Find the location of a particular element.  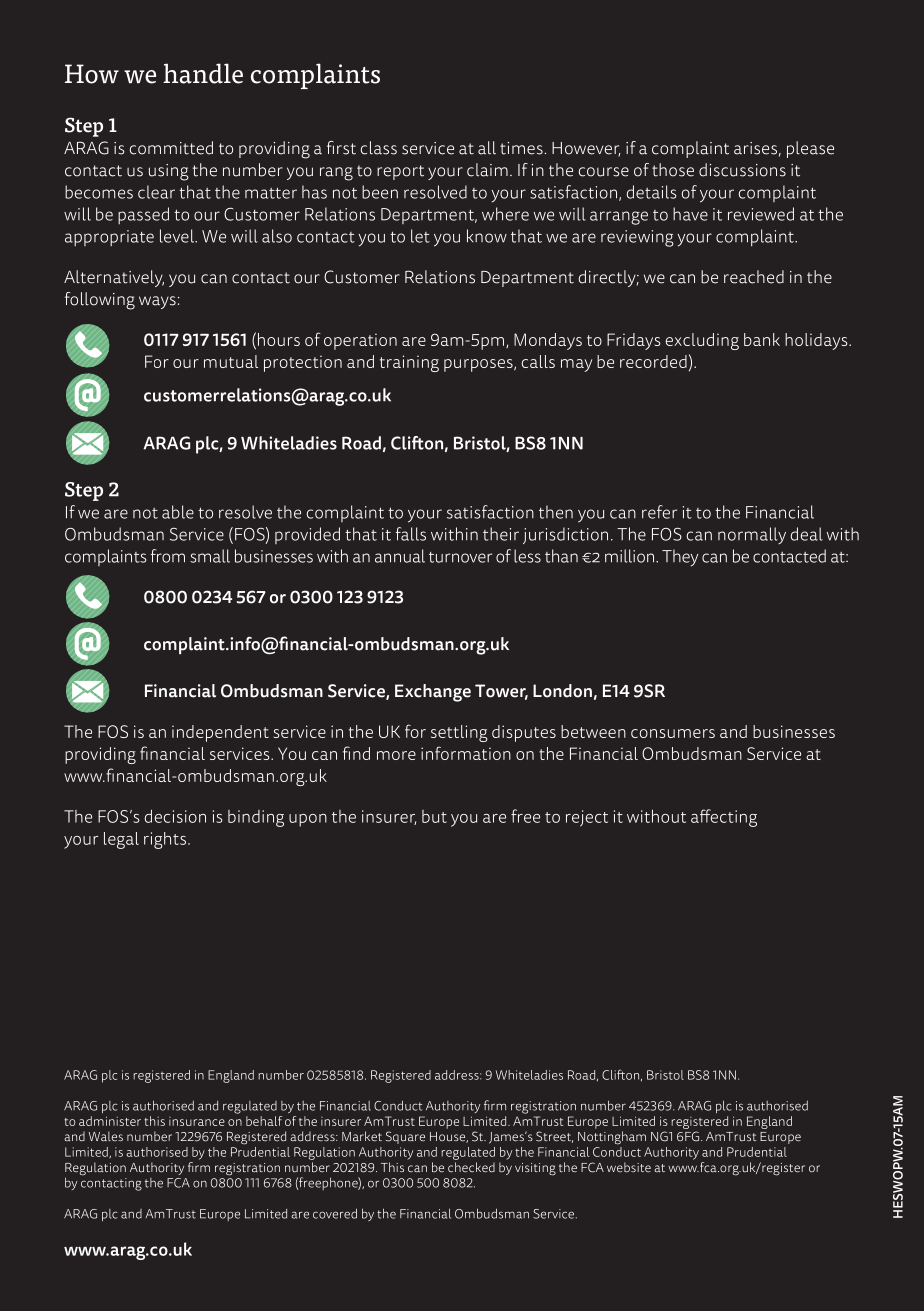

times is located at coordinates (522, 148).
